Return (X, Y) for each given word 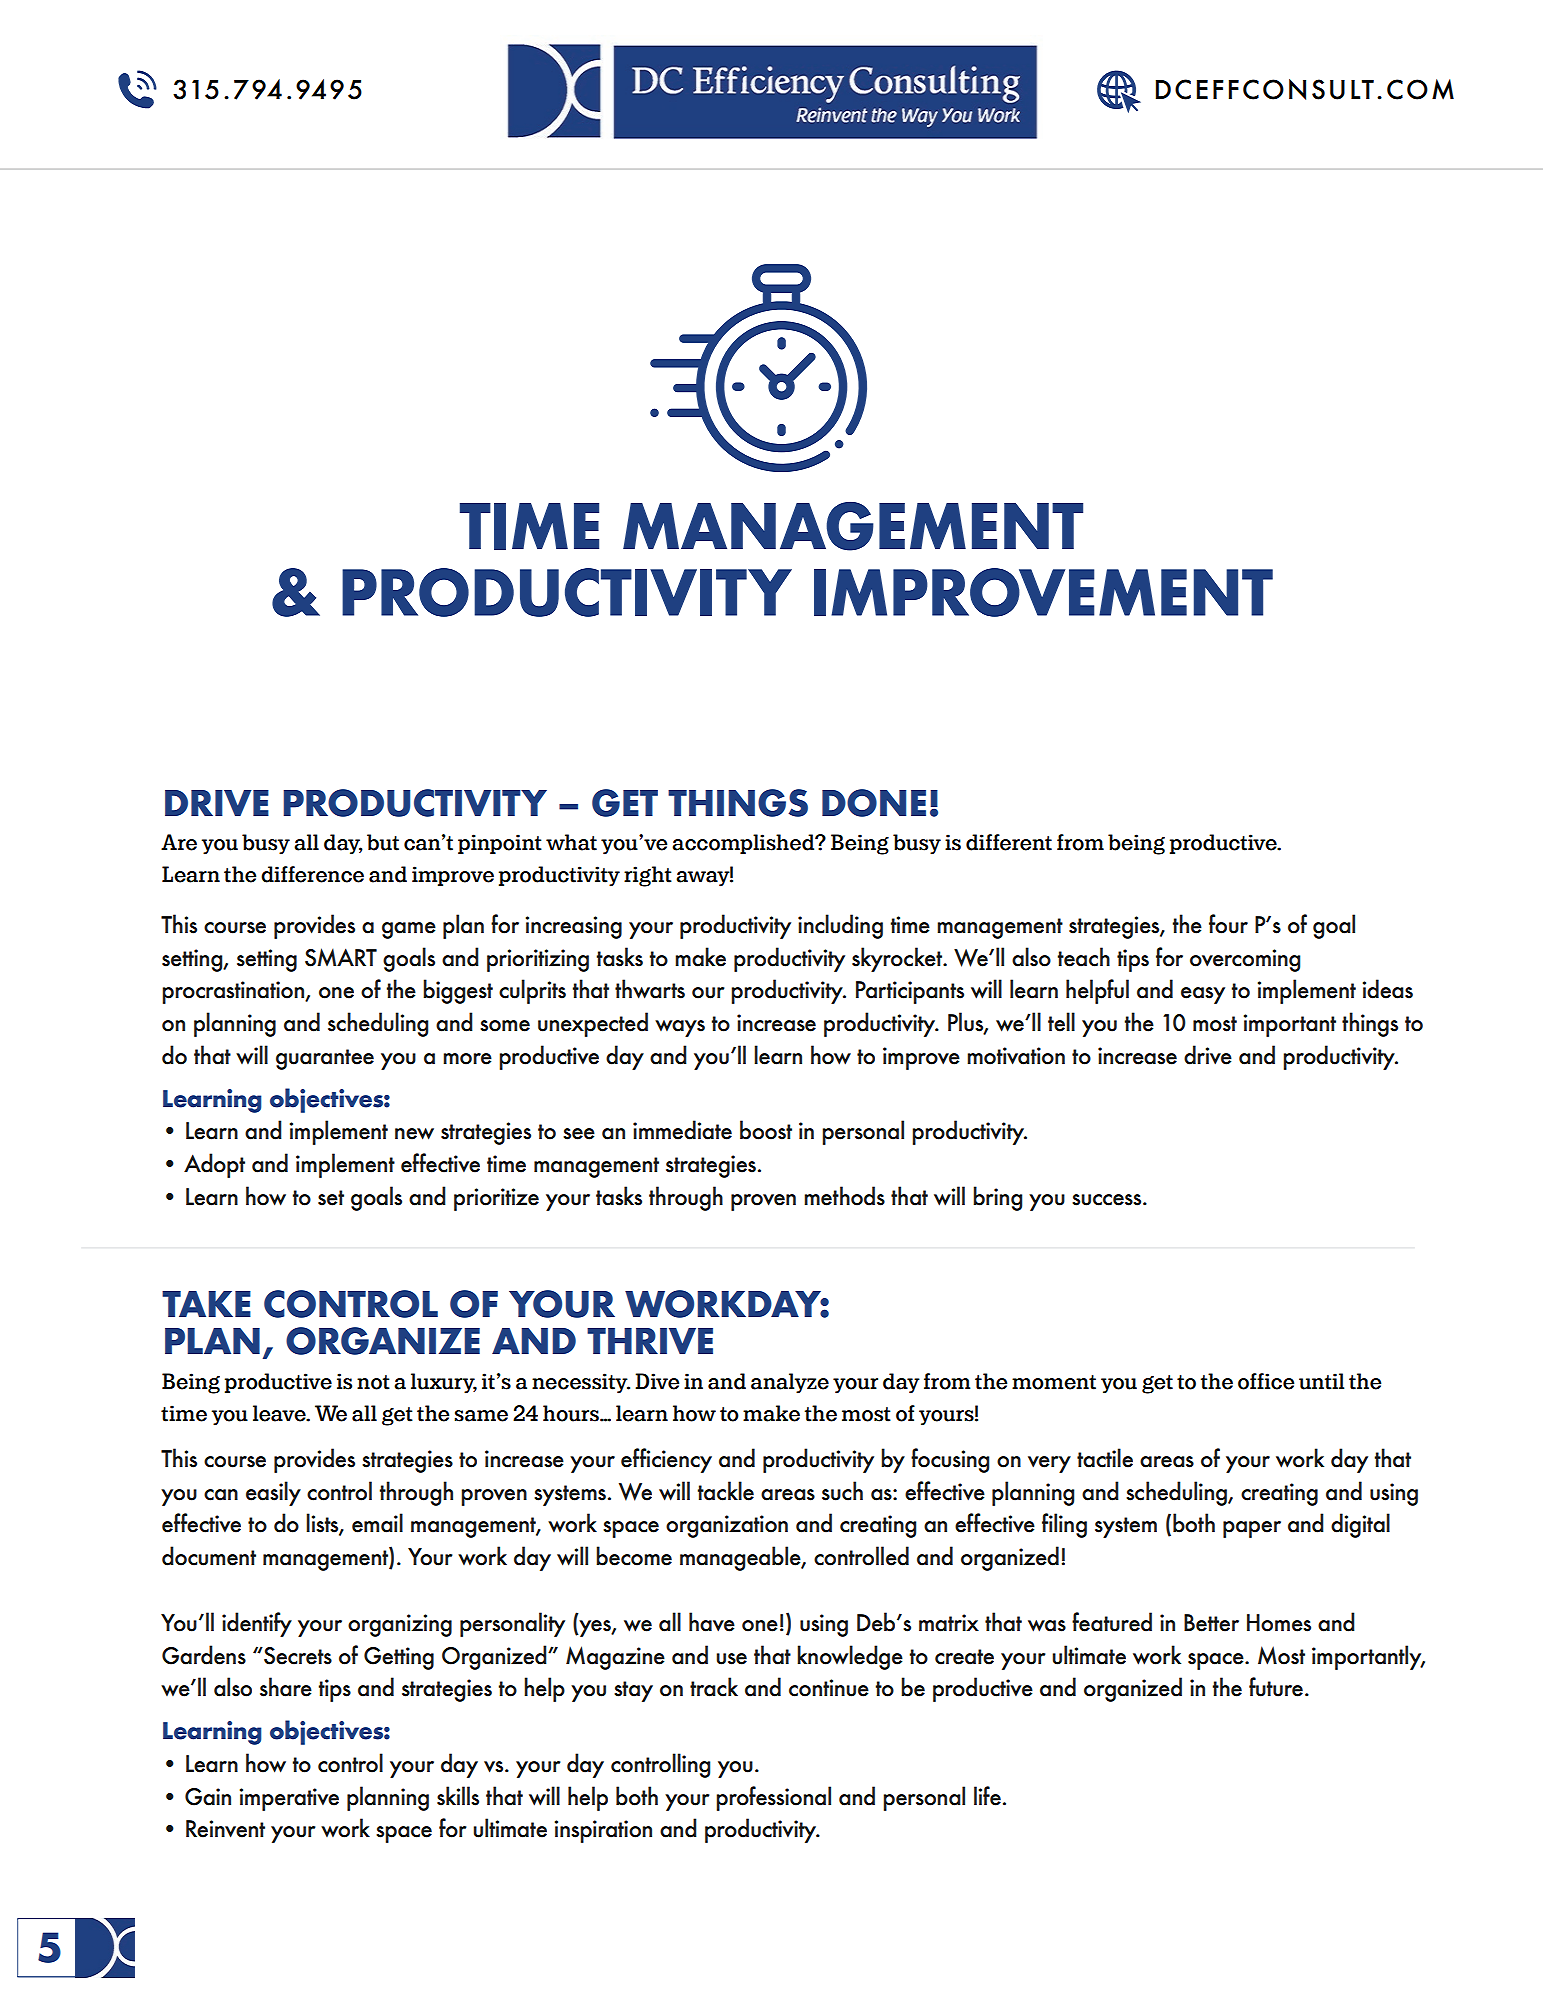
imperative (289, 1799)
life (987, 1796)
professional (773, 1798)
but (383, 842)
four (1228, 924)
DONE (874, 803)
